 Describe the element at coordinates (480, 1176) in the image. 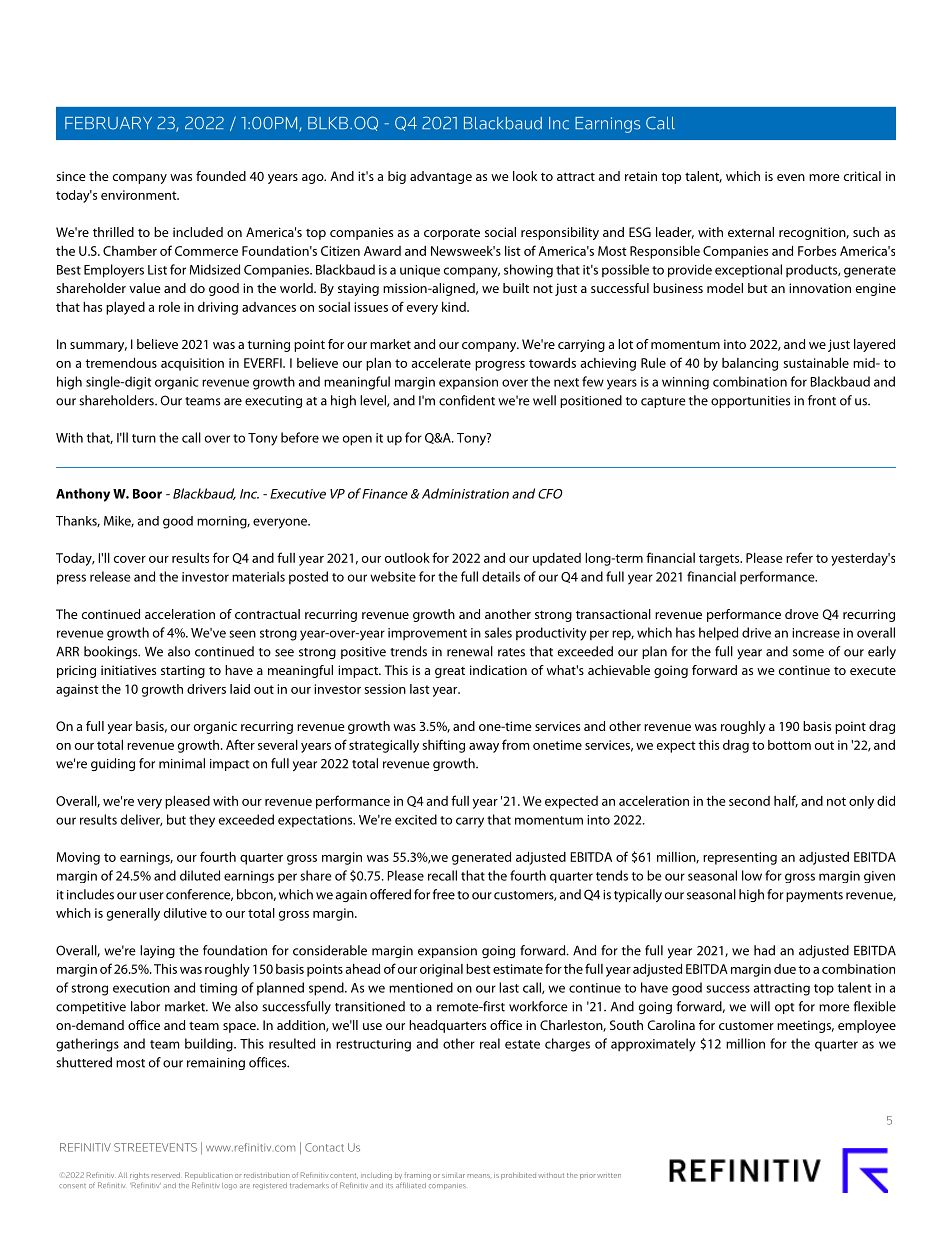

I see `means` at that location.
